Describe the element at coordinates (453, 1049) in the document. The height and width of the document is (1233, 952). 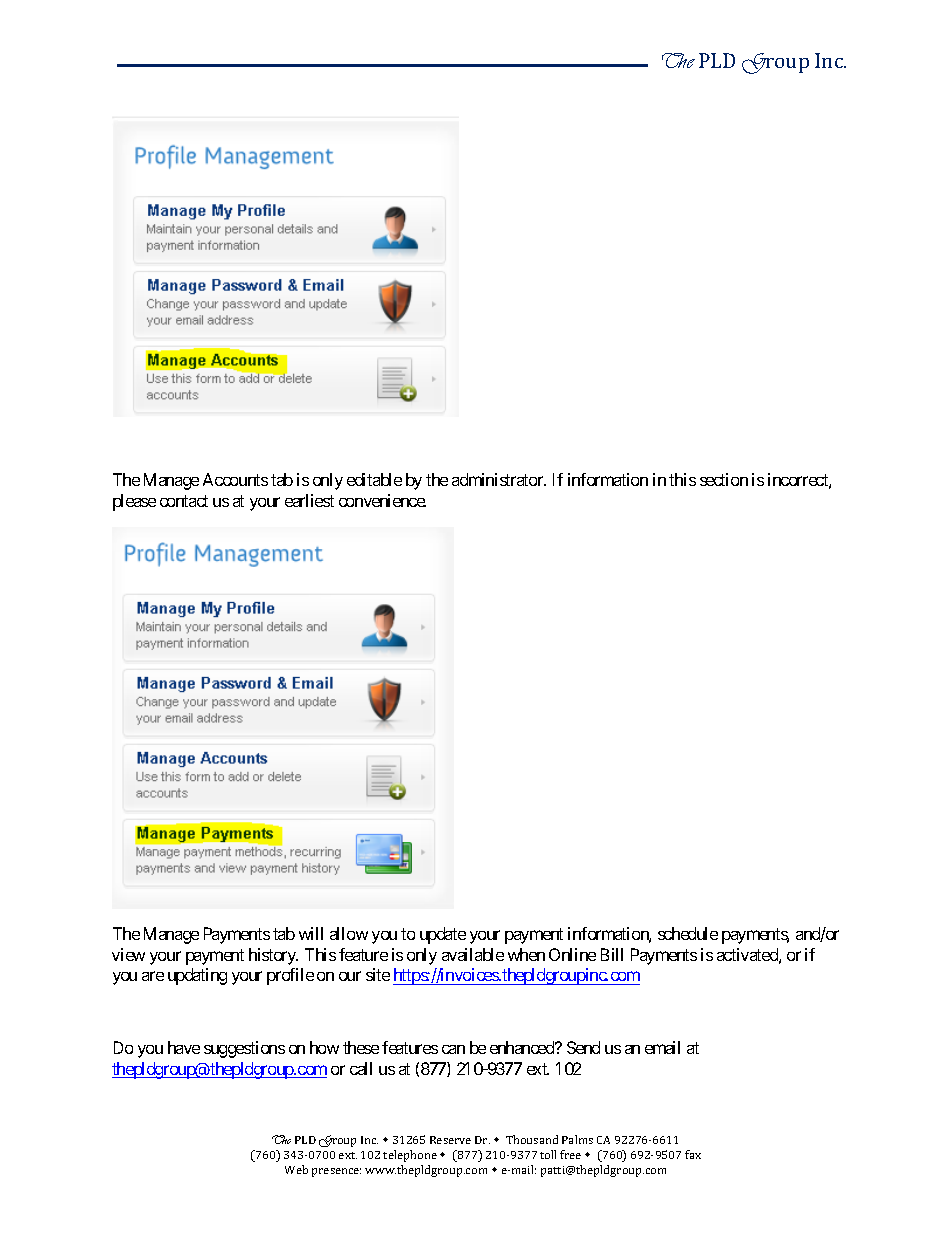
I see `can` at that location.
